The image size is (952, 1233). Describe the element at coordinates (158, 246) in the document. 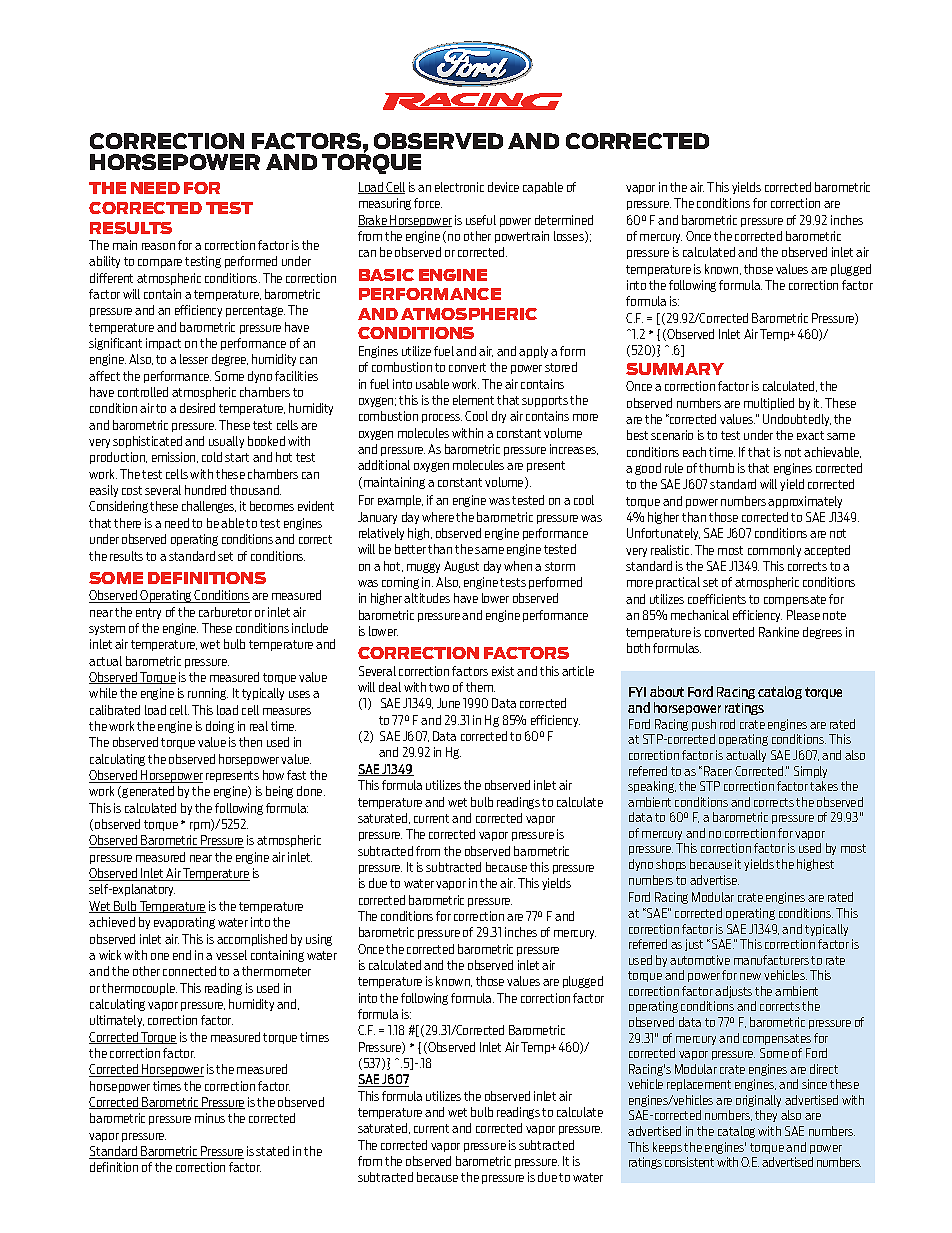

I see `reason` at that location.
